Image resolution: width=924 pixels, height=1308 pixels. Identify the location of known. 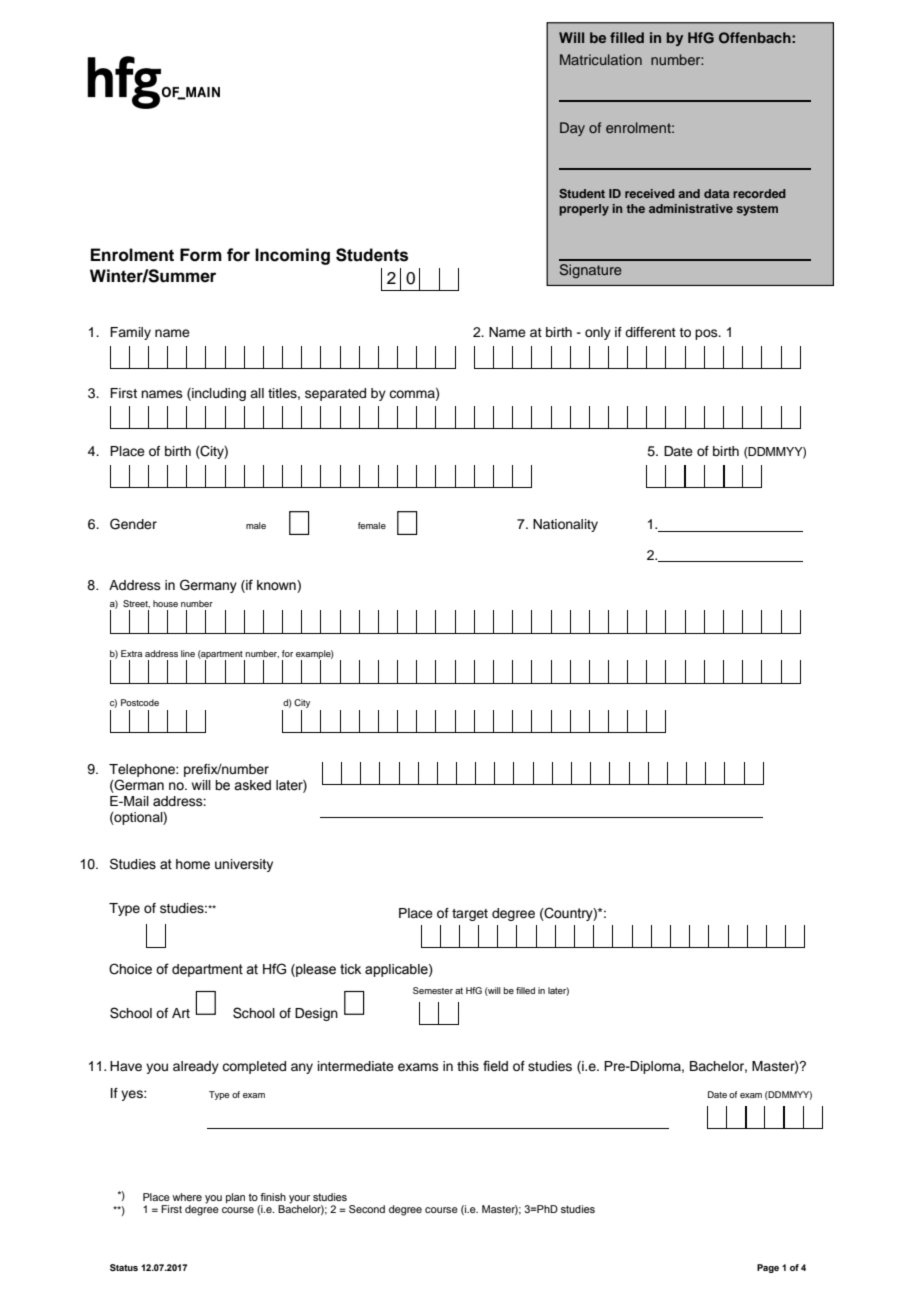
(277, 586).
